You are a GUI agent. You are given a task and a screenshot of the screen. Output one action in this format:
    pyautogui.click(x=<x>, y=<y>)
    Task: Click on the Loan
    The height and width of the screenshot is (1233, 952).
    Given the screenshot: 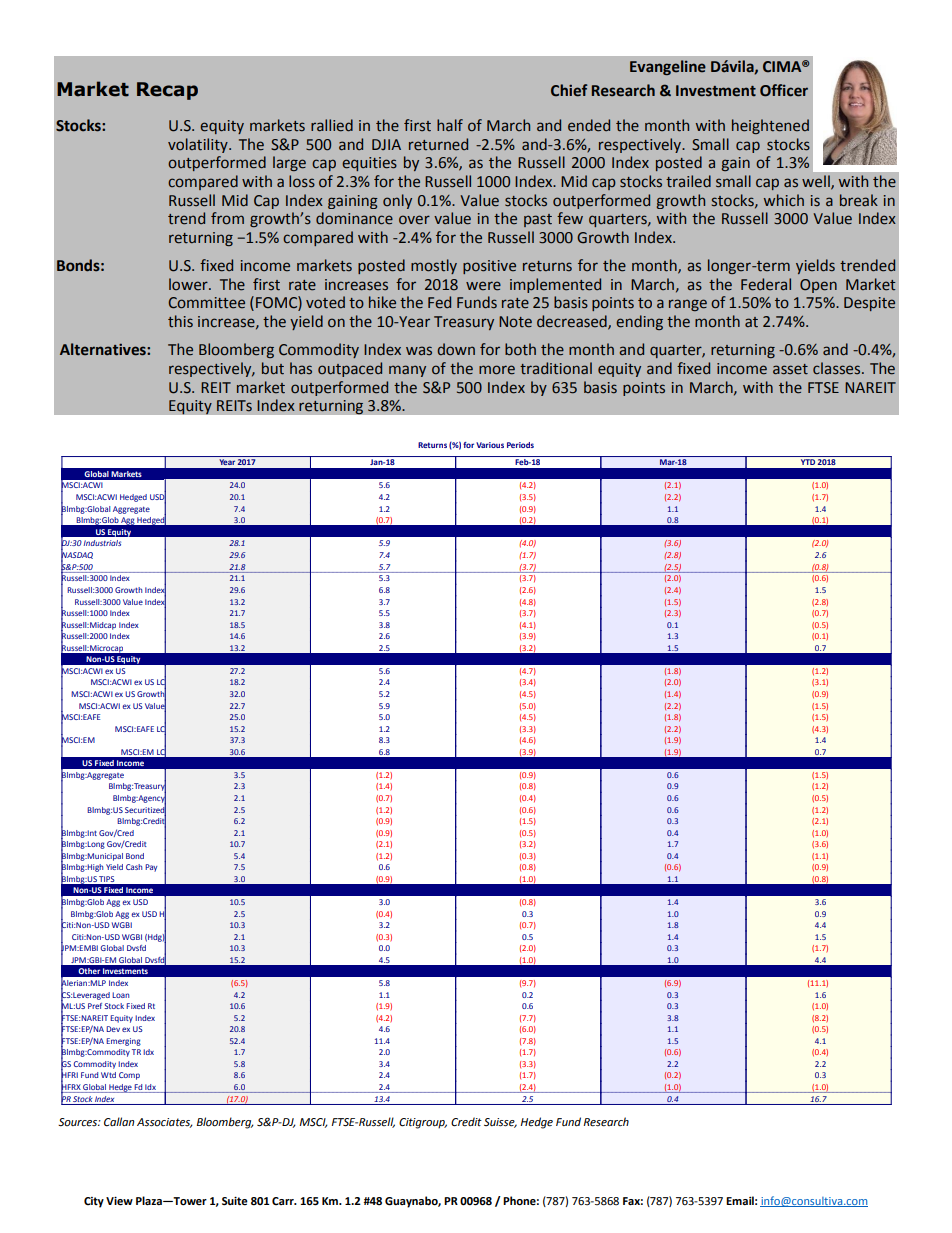 What is the action you would take?
    pyautogui.click(x=121, y=995)
